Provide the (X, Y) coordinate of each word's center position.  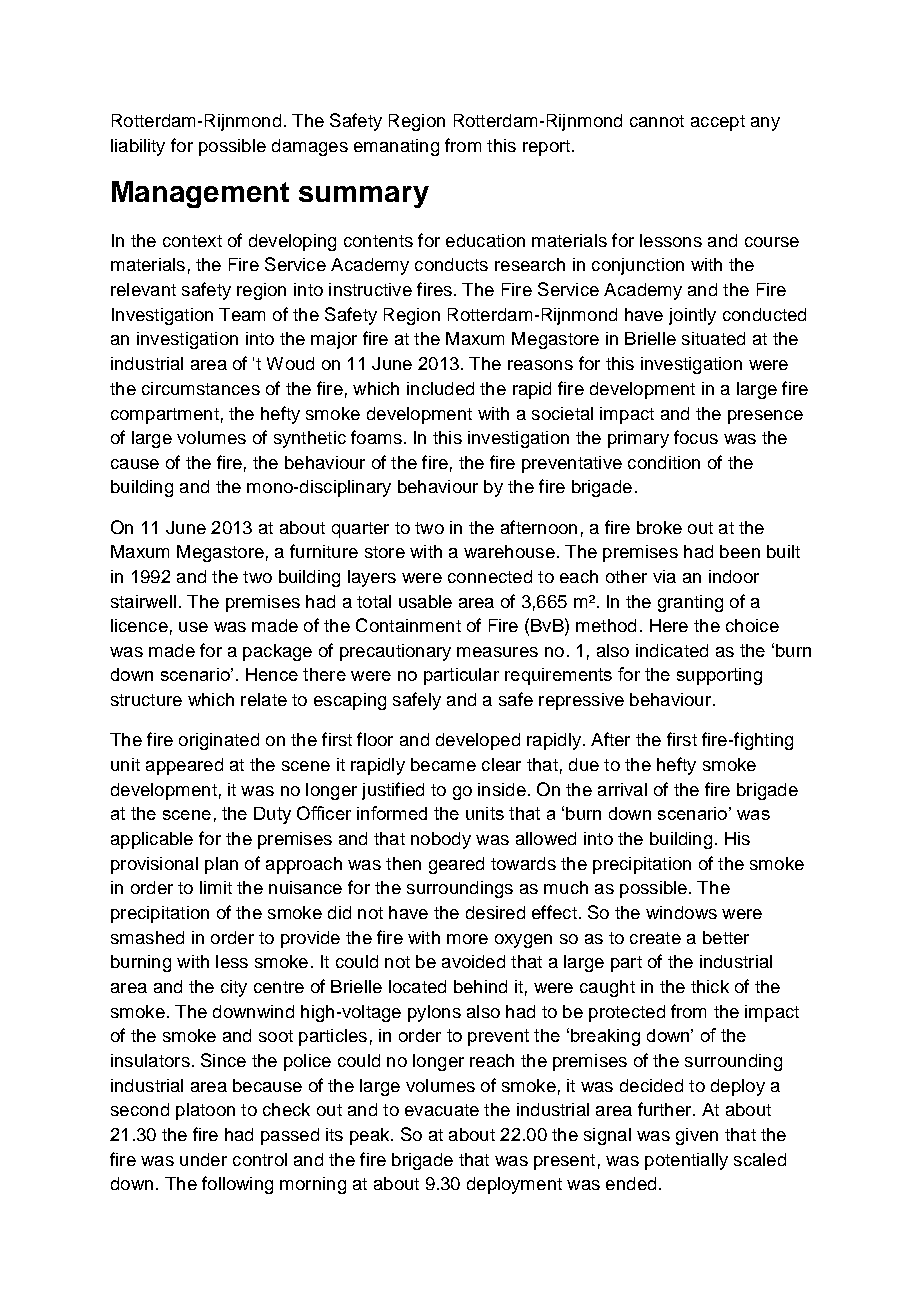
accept (718, 123)
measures (497, 652)
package (277, 652)
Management (200, 194)
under (203, 1159)
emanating (396, 147)
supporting (719, 676)
